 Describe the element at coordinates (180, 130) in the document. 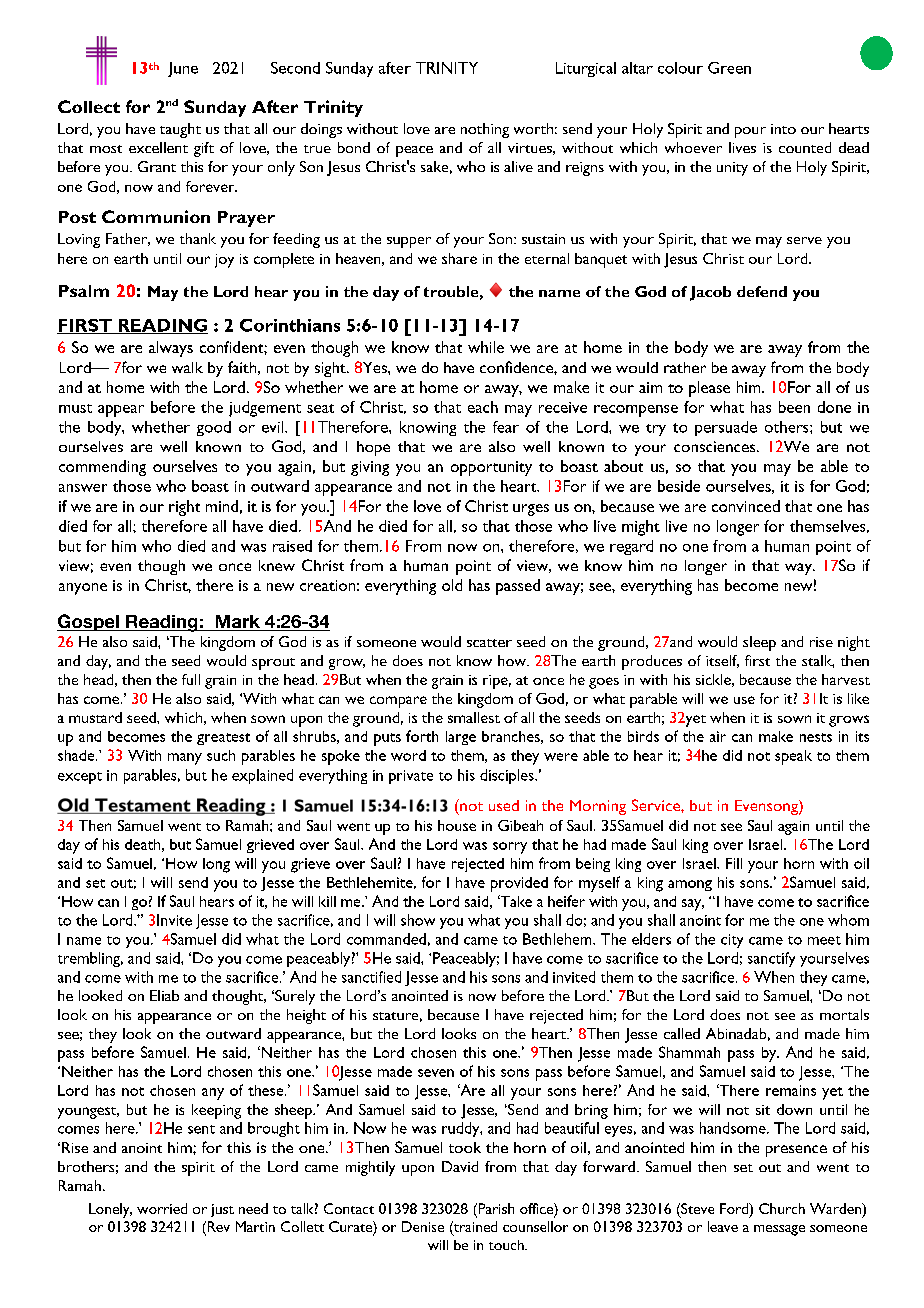

I see `taught` at that location.
